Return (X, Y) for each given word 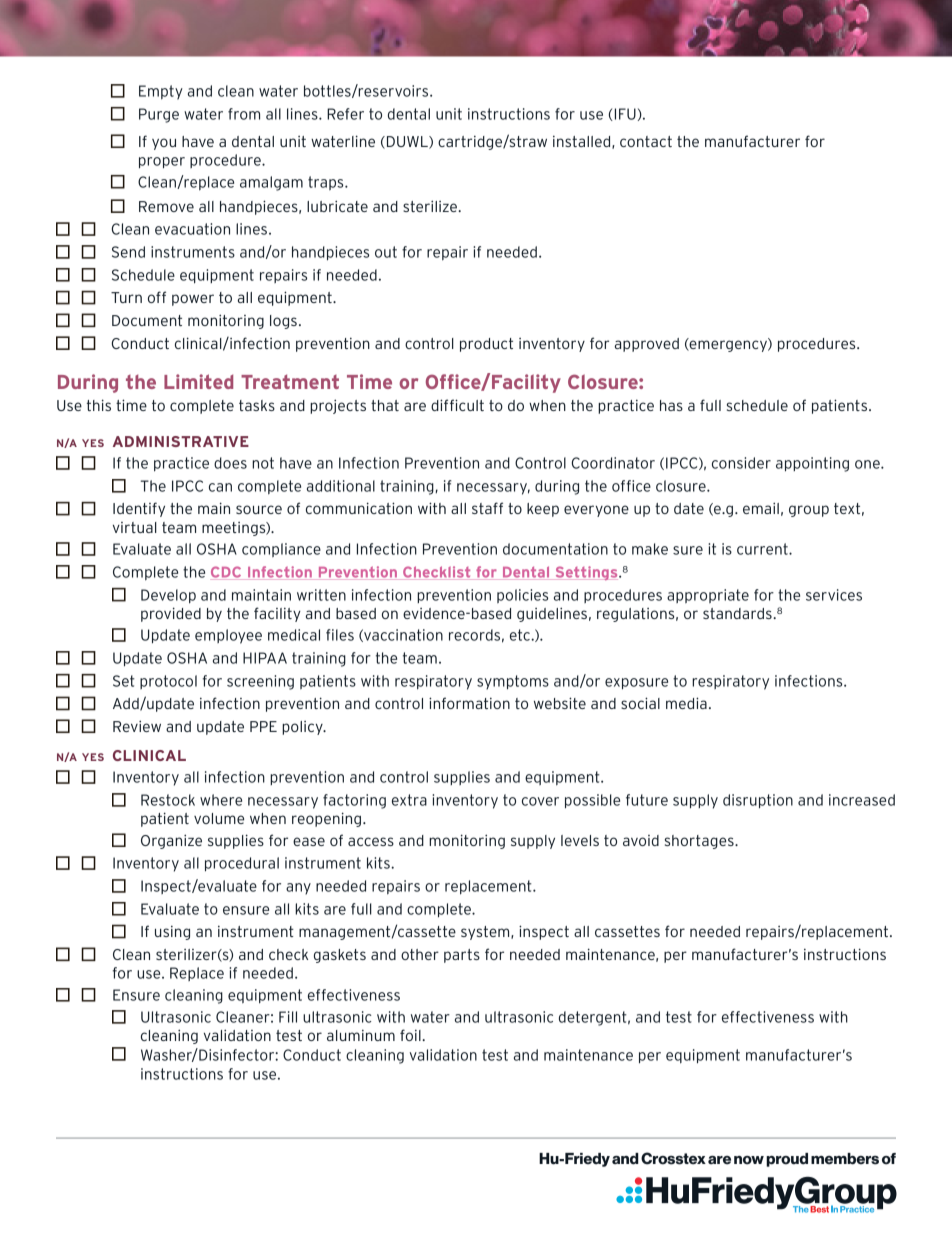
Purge (159, 115)
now (749, 1160)
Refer (345, 114)
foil (411, 1035)
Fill (288, 1017)
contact (646, 141)
